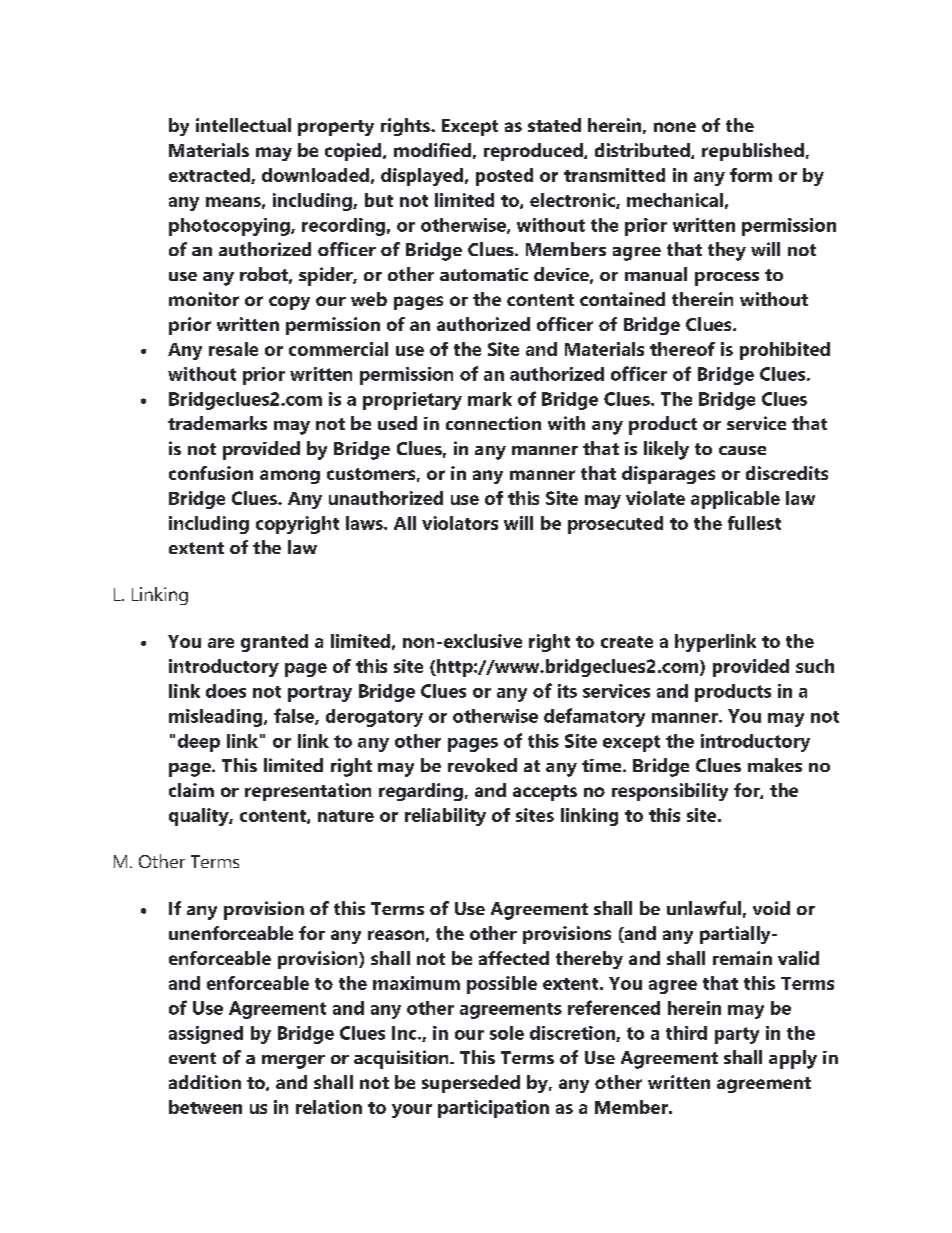 The width and height of the screenshot is (952, 1233). What do you see at coordinates (753, 152) in the screenshot?
I see `republished` at bounding box center [753, 152].
